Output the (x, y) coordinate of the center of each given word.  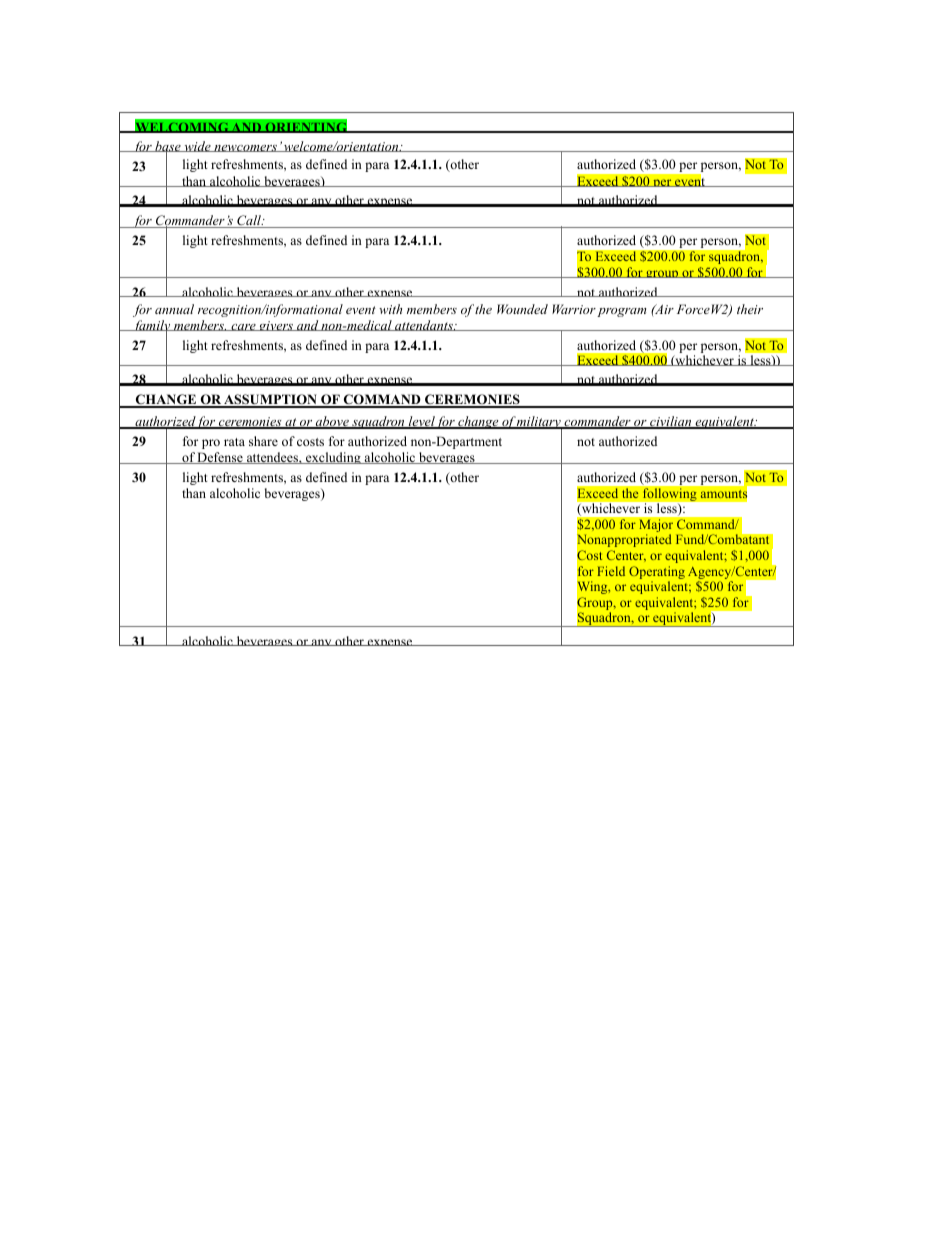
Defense (220, 458)
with (390, 309)
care (243, 327)
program (621, 312)
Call (249, 221)
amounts (723, 494)
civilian (671, 422)
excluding (333, 458)
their (750, 309)
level (421, 422)
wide (197, 146)
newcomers (245, 148)
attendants (424, 325)
